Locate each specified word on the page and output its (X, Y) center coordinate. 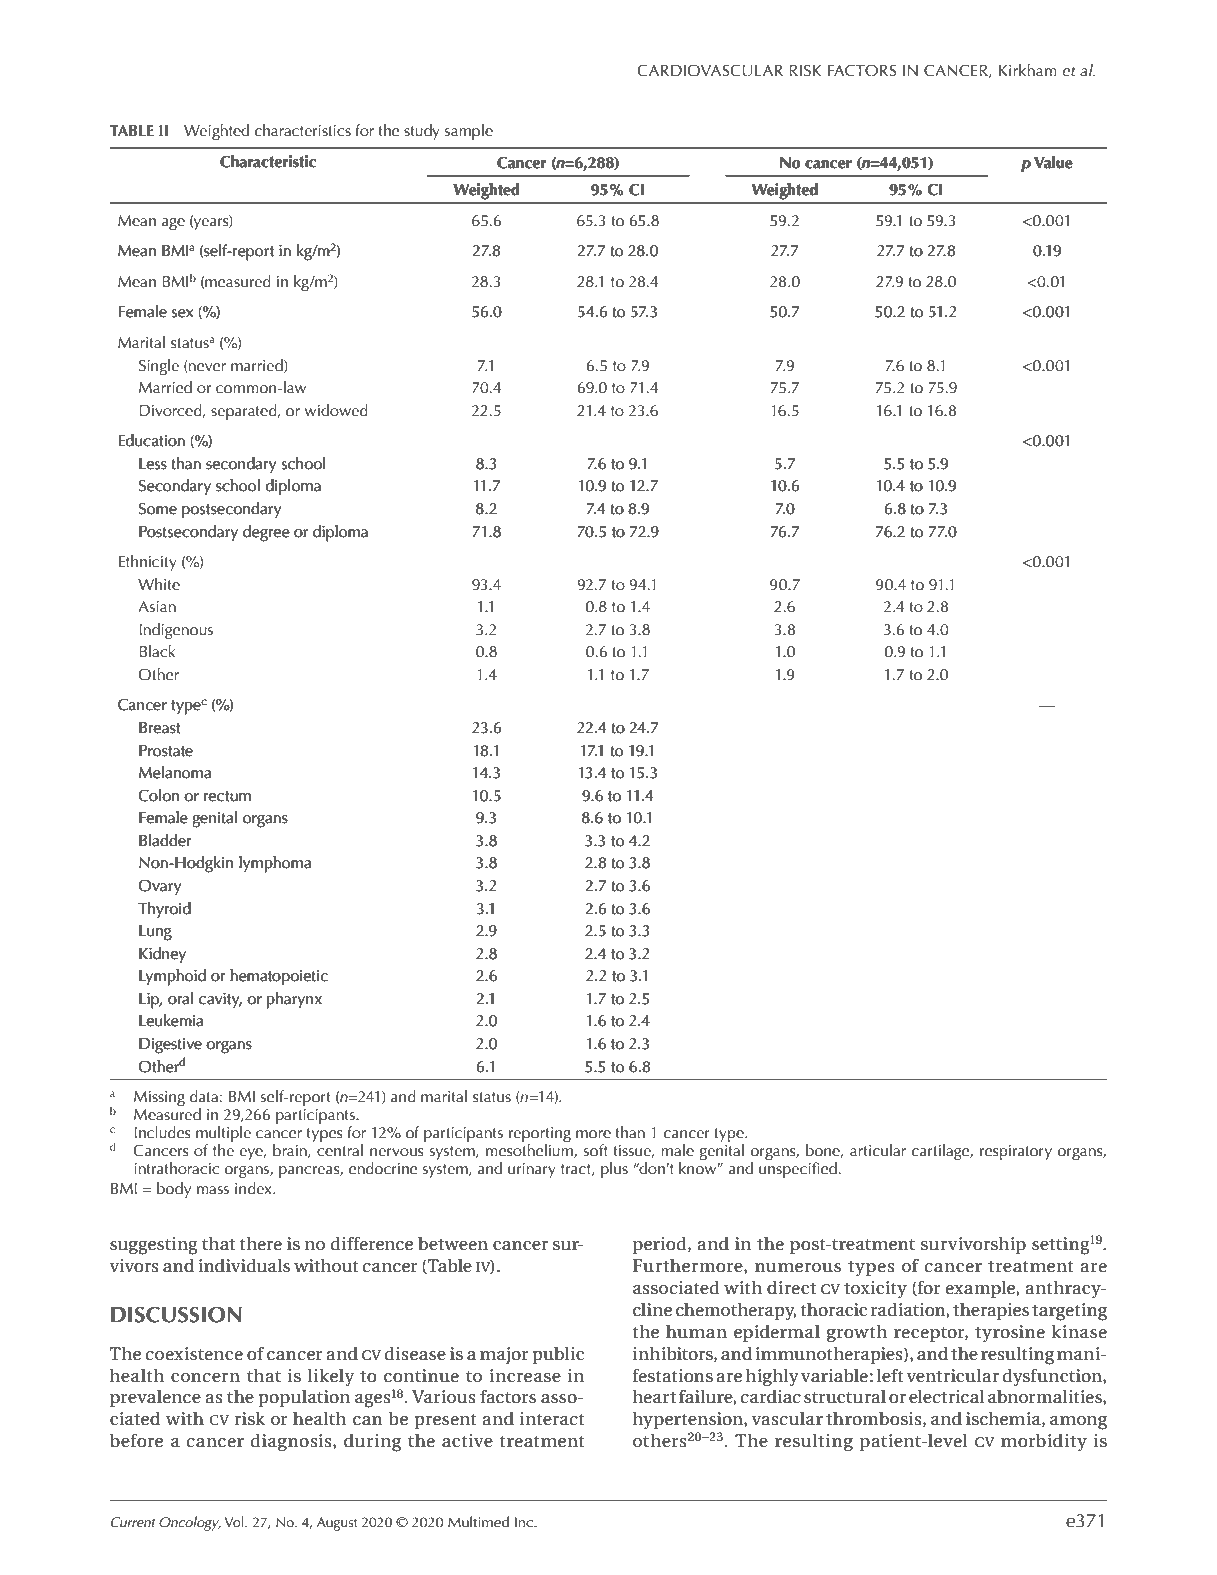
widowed (336, 410)
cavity (220, 1000)
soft (596, 1150)
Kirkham (1028, 70)
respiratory (1016, 1153)
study (422, 132)
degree (266, 533)
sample (469, 132)
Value (1053, 162)
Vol (235, 1521)
